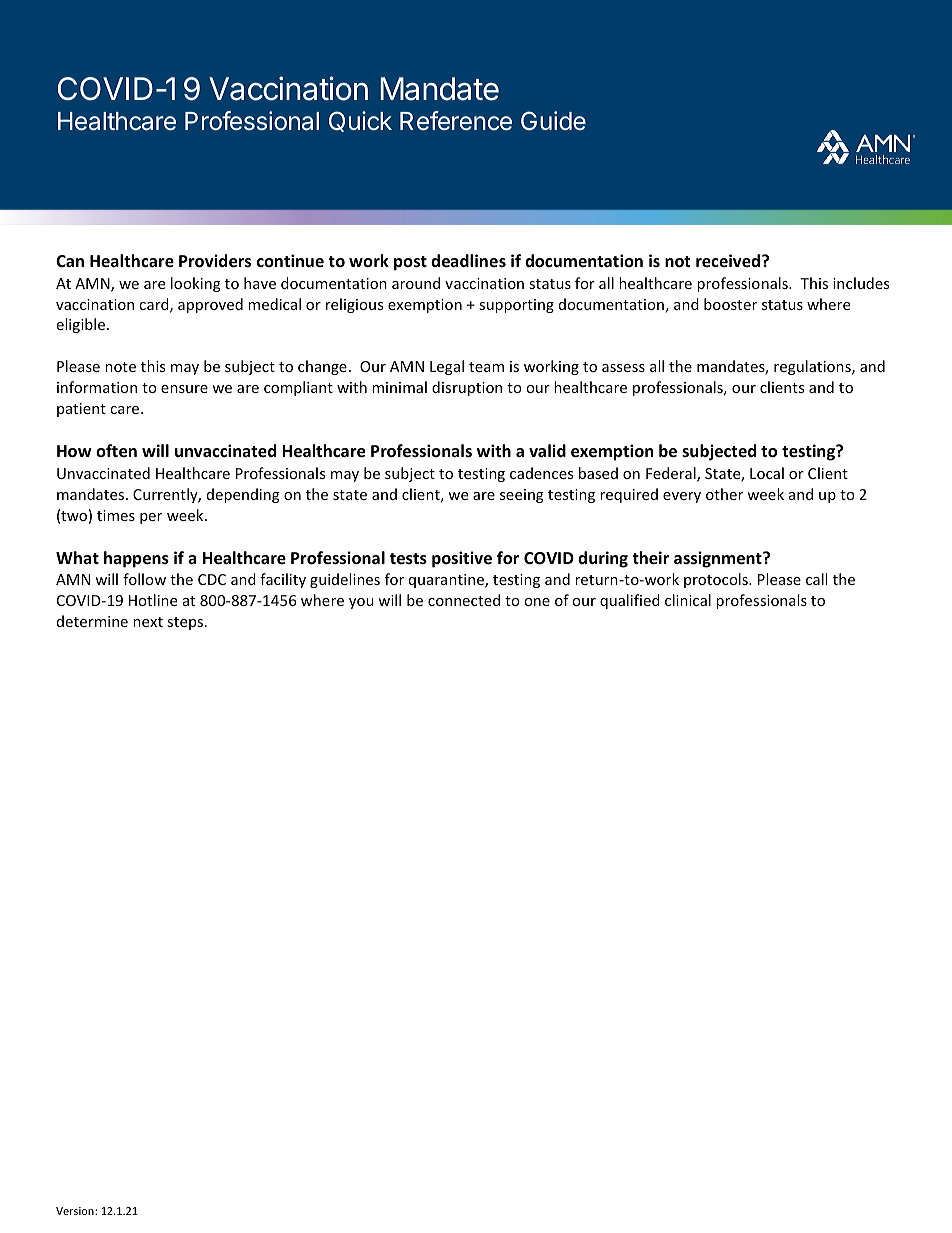 Image resolution: width=952 pixels, height=1233 pixels. What do you see at coordinates (464, 600) in the page?
I see `connected` at bounding box center [464, 600].
